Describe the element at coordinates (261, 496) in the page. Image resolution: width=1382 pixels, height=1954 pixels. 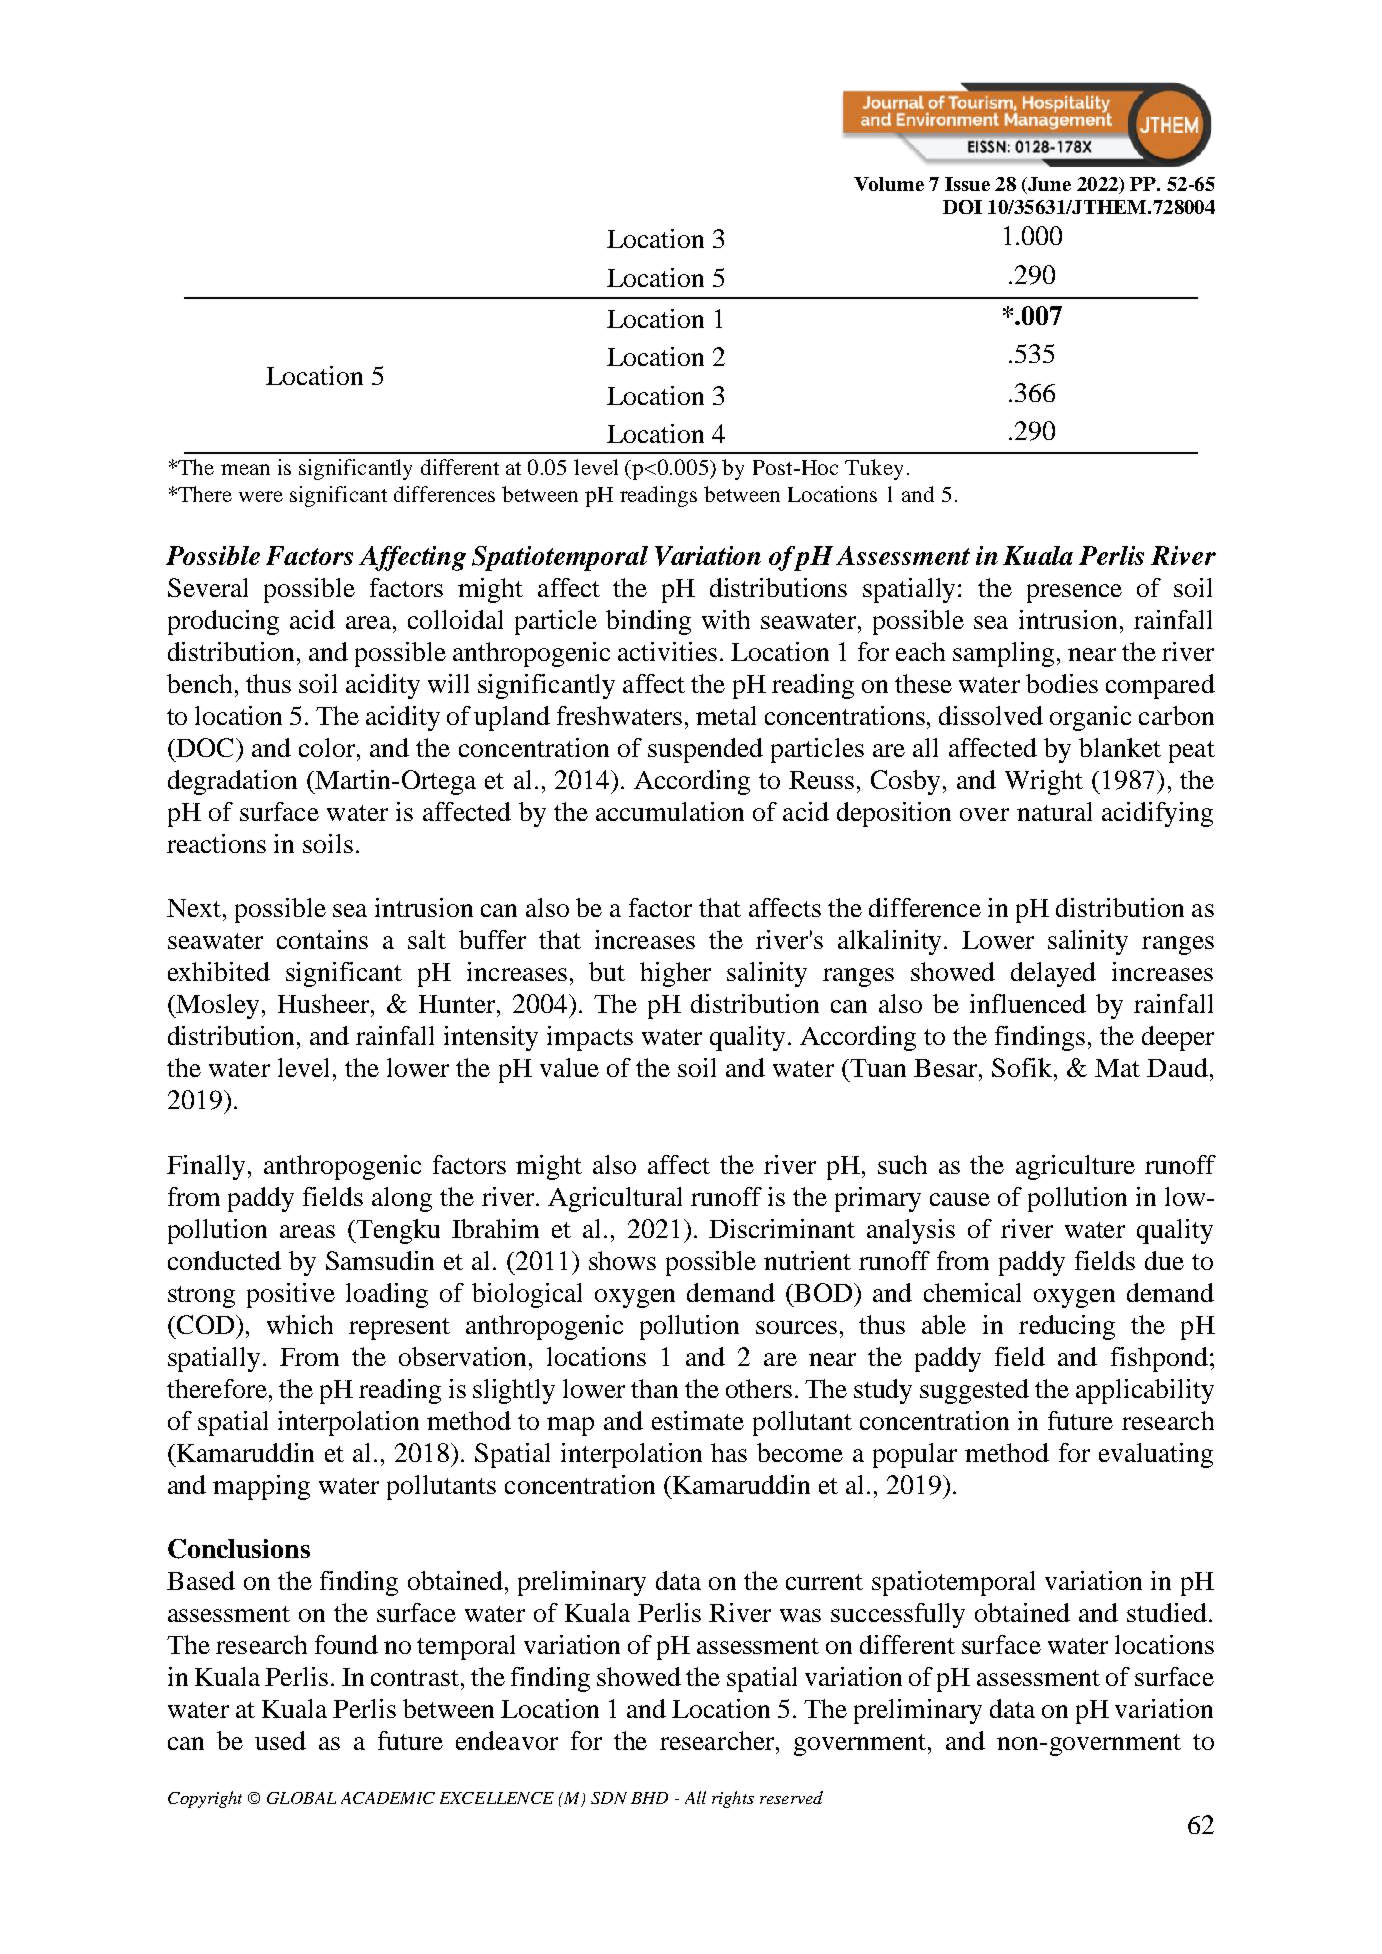
I see `were` at that location.
